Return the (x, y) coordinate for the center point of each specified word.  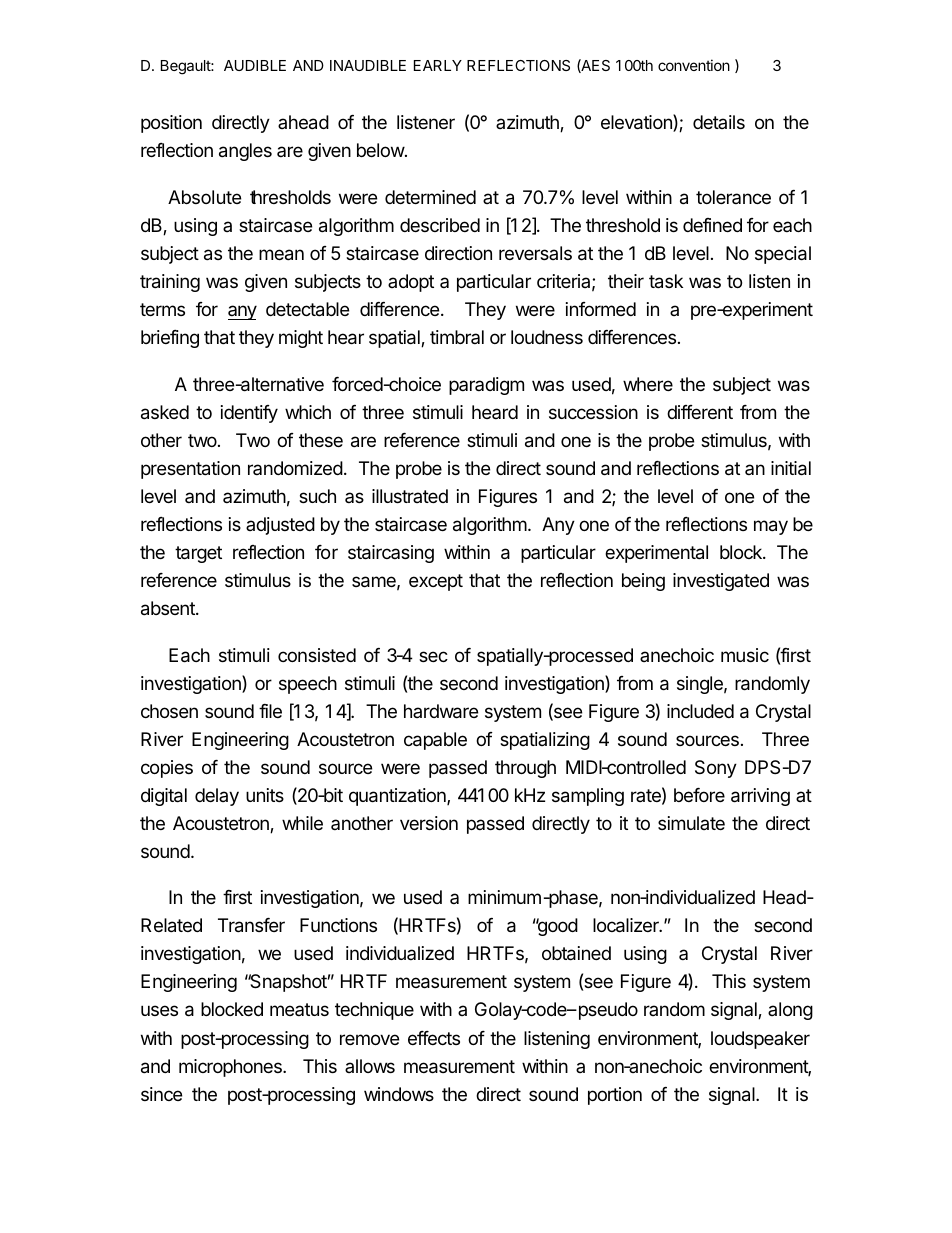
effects (434, 1038)
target (198, 554)
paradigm (486, 386)
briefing (170, 339)
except (436, 582)
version (429, 823)
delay (217, 797)
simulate (691, 823)
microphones (231, 1068)
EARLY (438, 65)
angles (245, 152)
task (666, 281)
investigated (721, 582)
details (719, 122)
